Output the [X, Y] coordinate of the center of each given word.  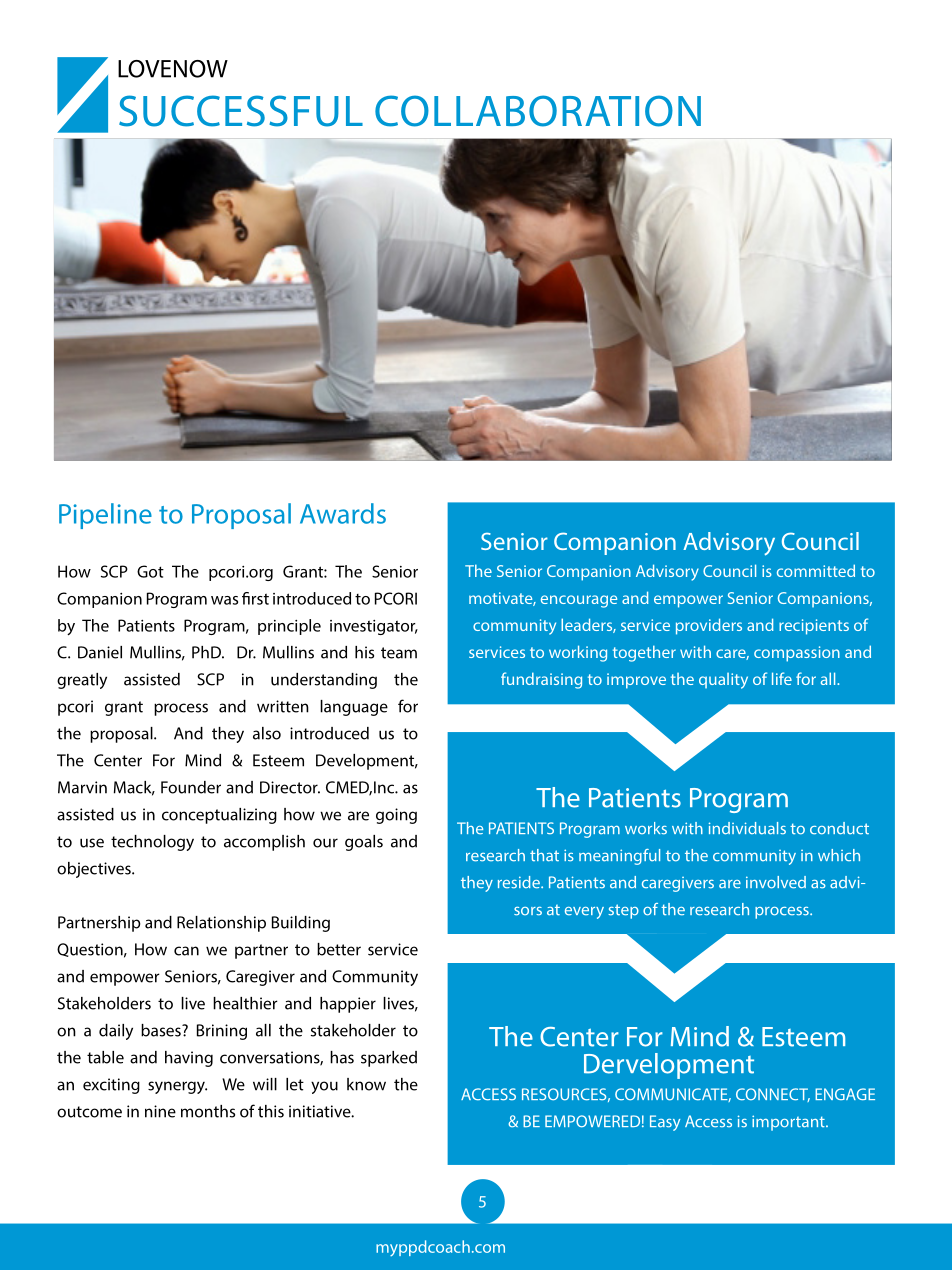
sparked [389, 1059]
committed [816, 570]
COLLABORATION [538, 111]
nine [160, 1111]
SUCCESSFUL [241, 111]
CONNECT [773, 1095]
